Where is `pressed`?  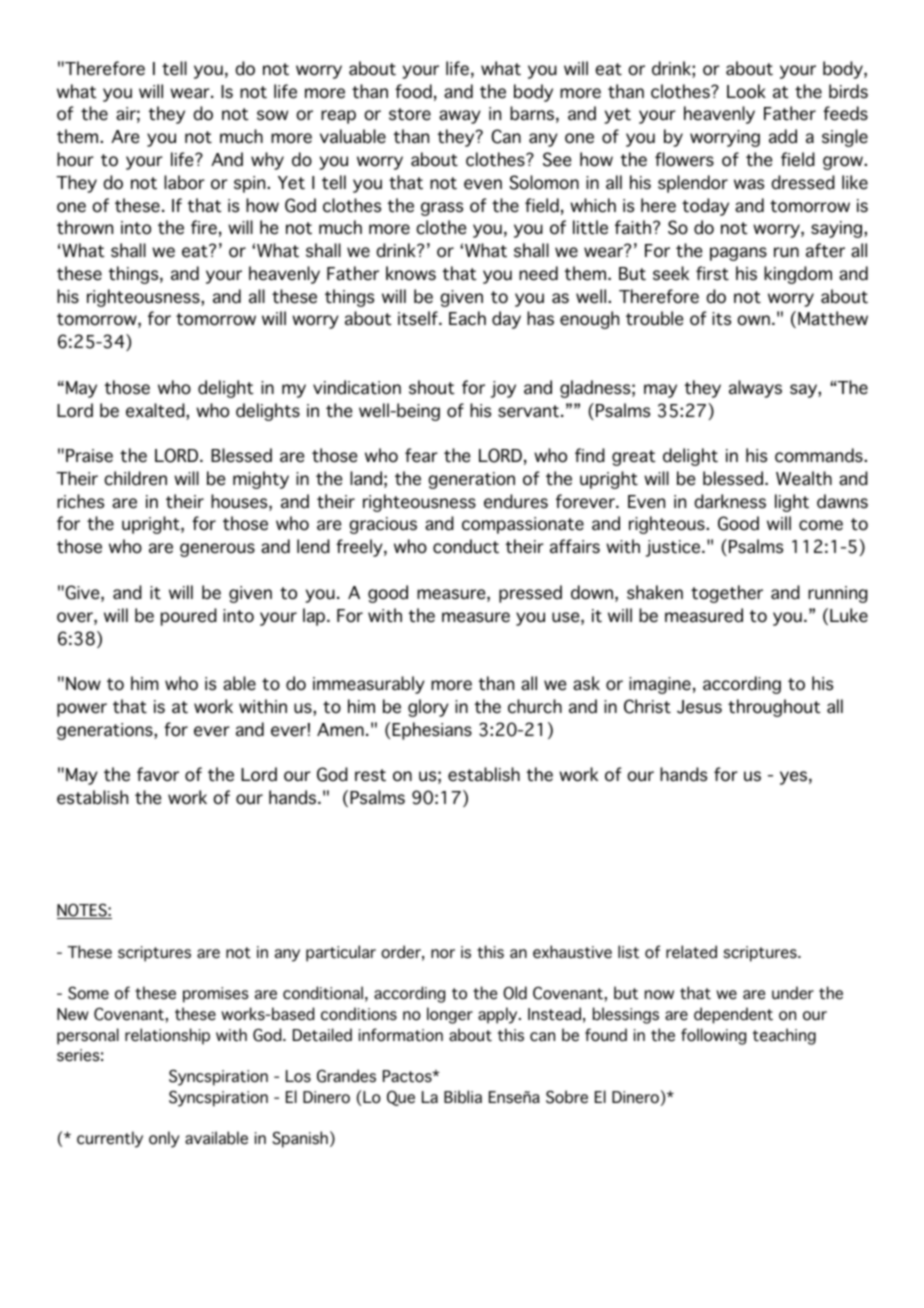
pressed is located at coordinates (530, 594).
